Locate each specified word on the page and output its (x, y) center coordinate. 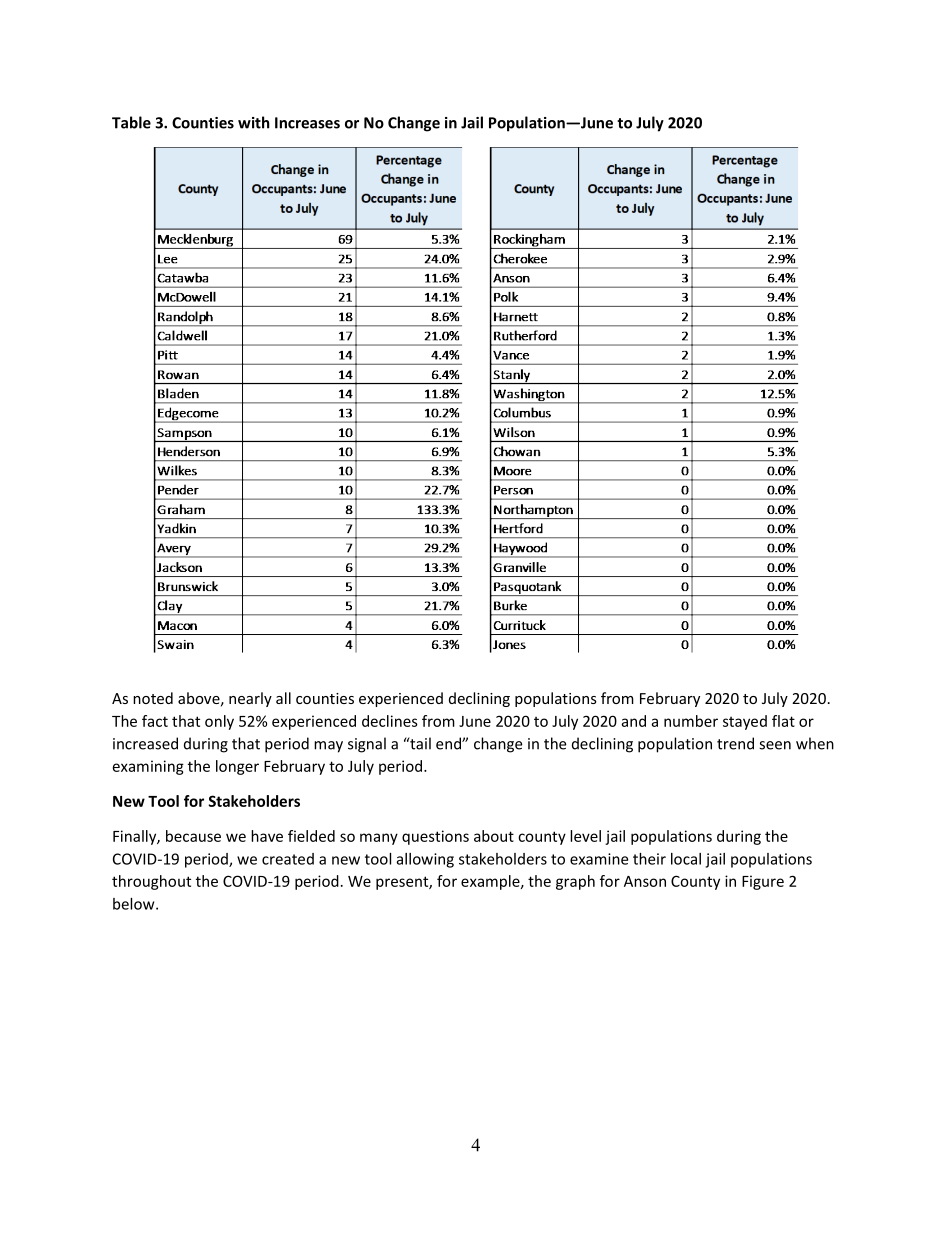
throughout (151, 882)
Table (131, 122)
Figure (763, 882)
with (254, 122)
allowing (425, 860)
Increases (307, 123)
